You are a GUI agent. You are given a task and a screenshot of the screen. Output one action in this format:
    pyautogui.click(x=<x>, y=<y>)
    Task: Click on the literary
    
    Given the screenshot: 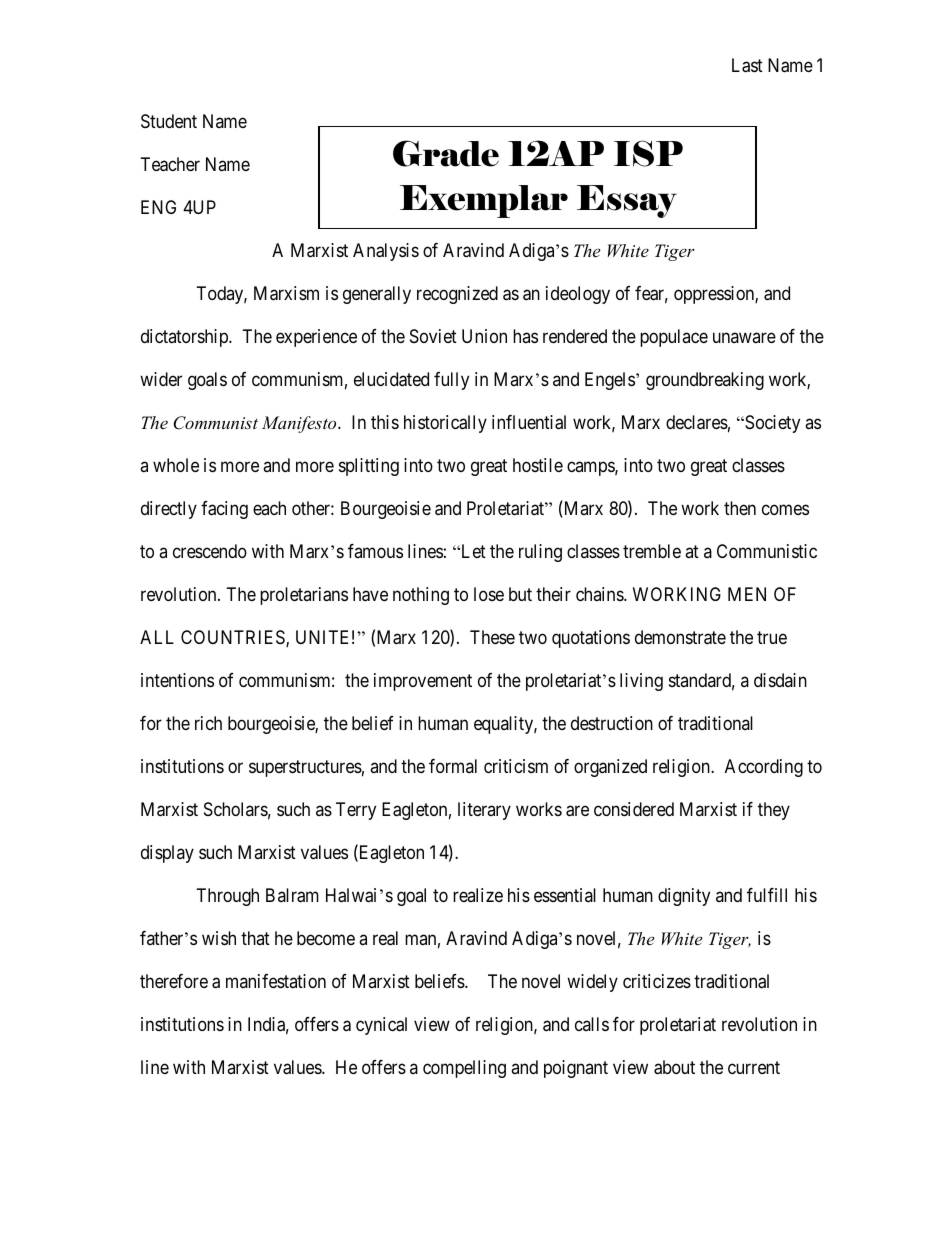 What is the action you would take?
    pyautogui.click(x=484, y=811)
